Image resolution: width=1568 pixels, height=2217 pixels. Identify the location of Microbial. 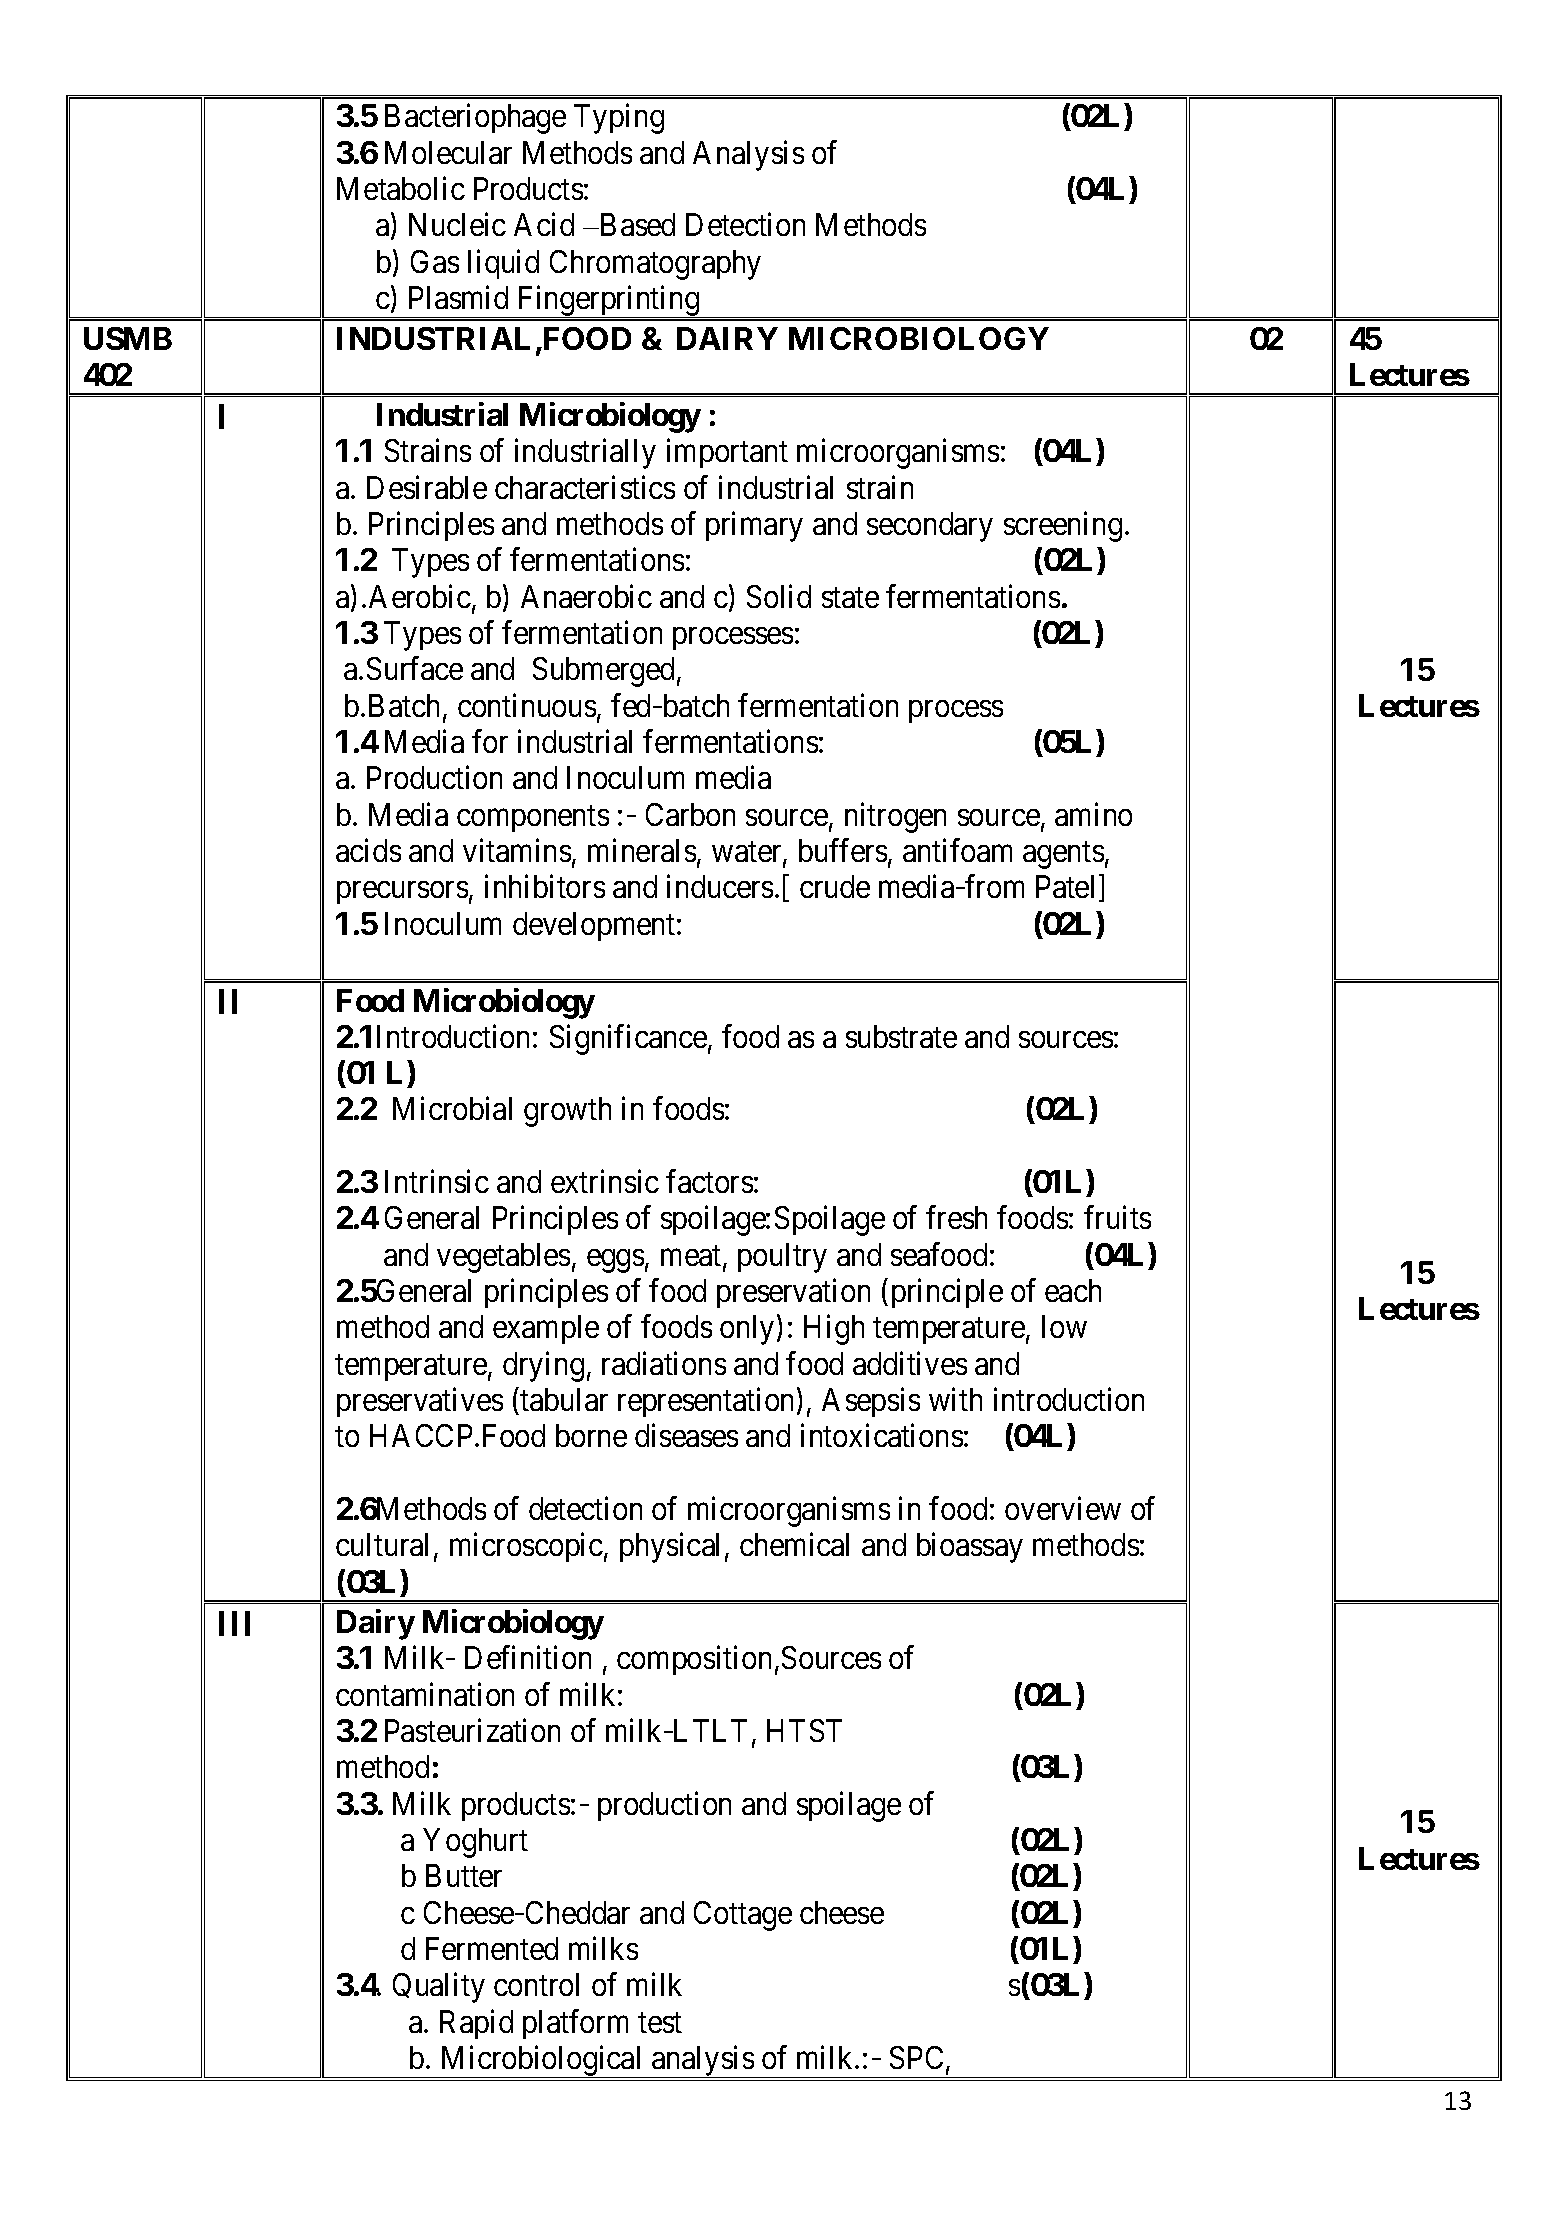
(452, 1108).
